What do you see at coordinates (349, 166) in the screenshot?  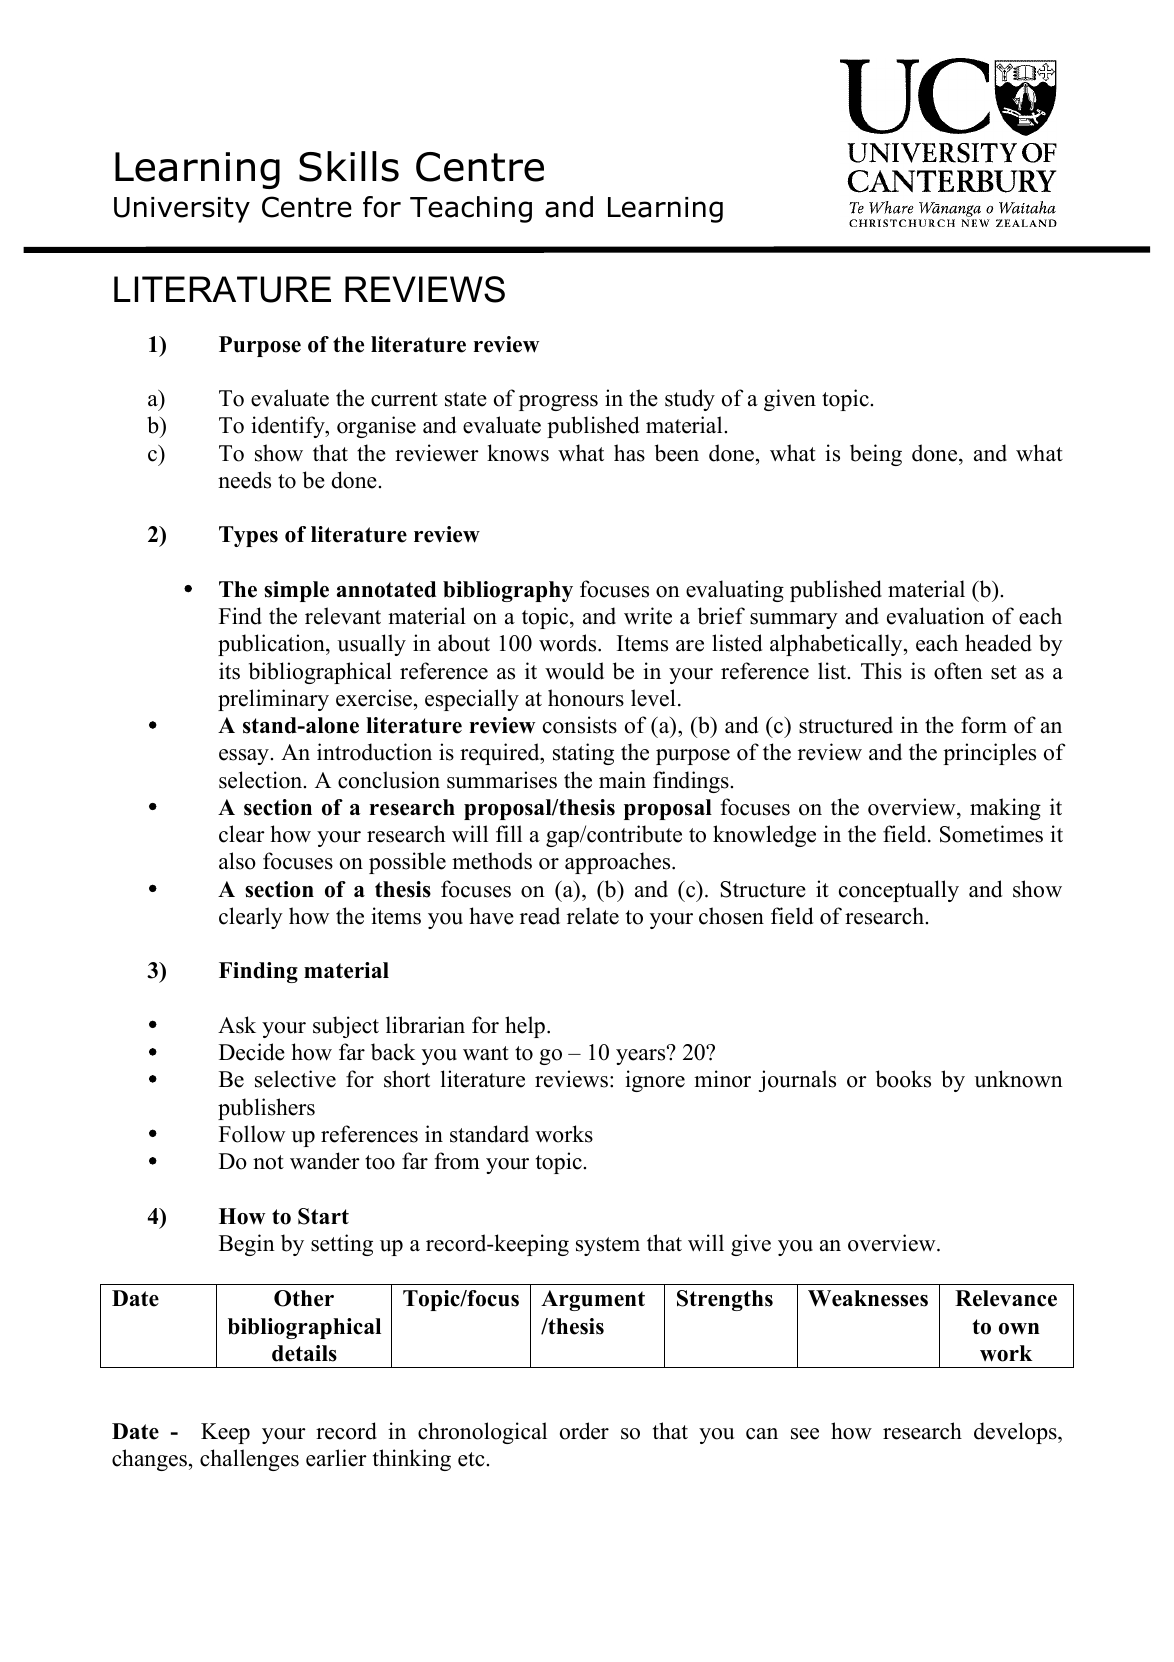 I see `Skills` at bounding box center [349, 166].
